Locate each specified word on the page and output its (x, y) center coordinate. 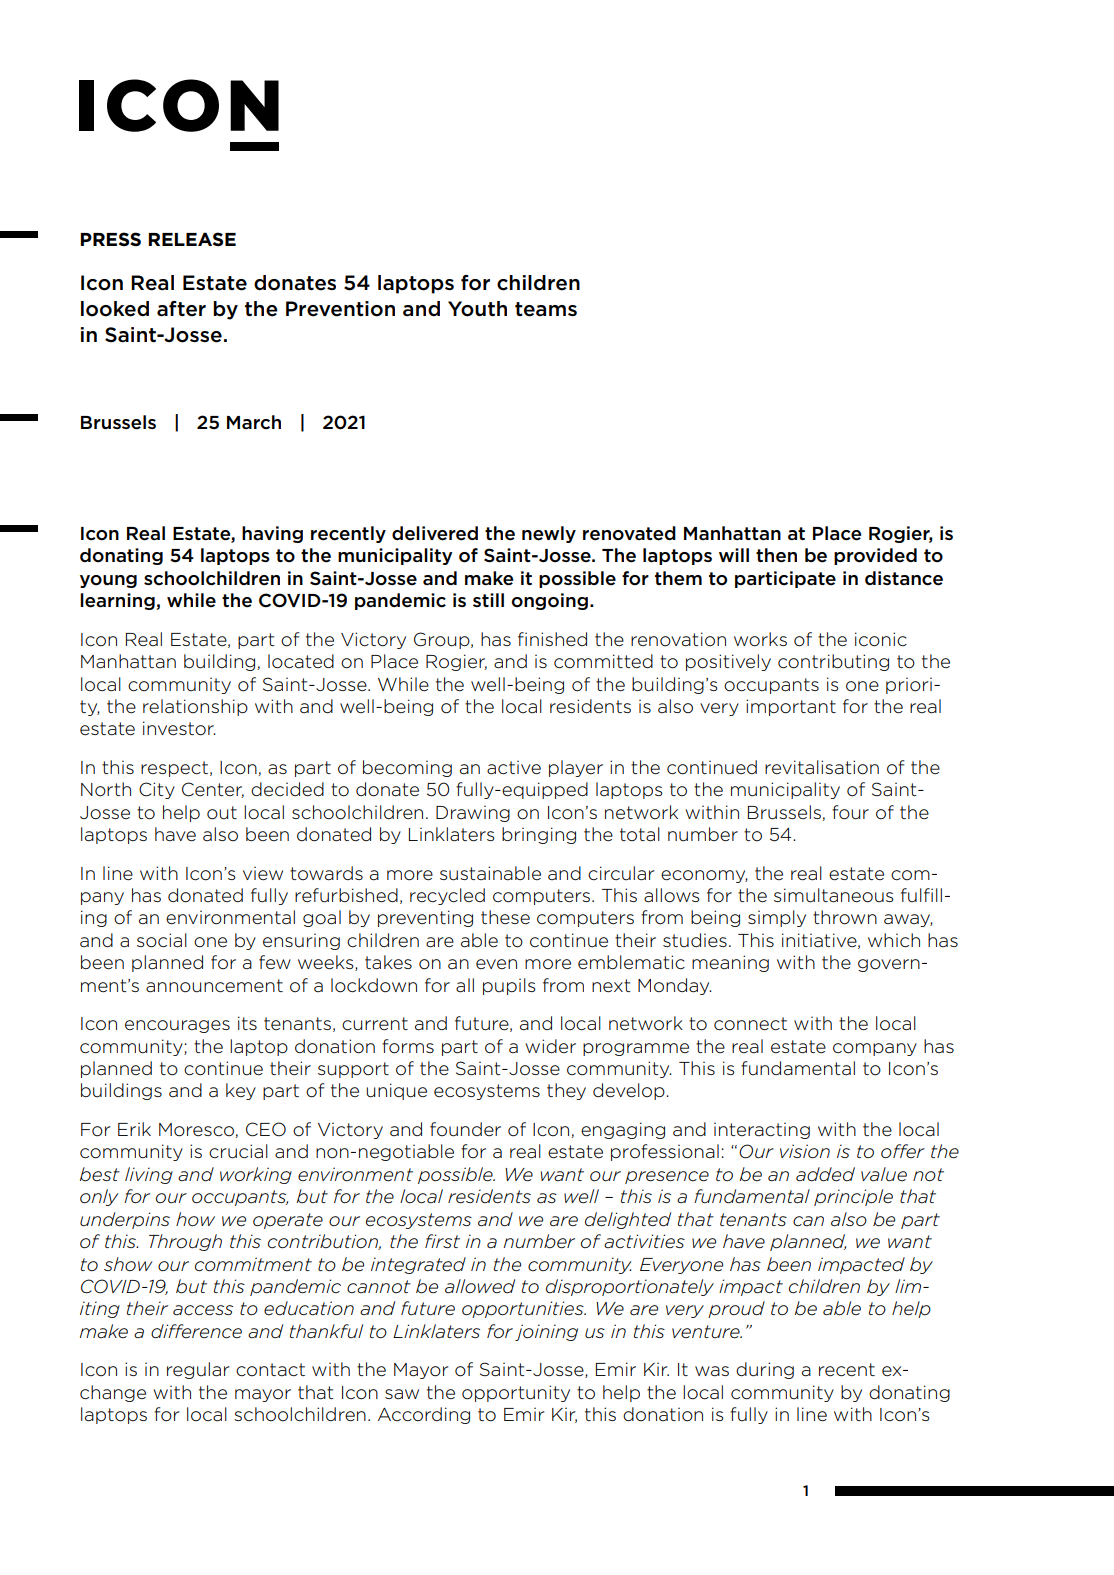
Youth (477, 309)
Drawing (473, 814)
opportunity (516, 1393)
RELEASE (192, 239)
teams (546, 309)
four (850, 812)
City (157, 790)
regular (198, 1370)
